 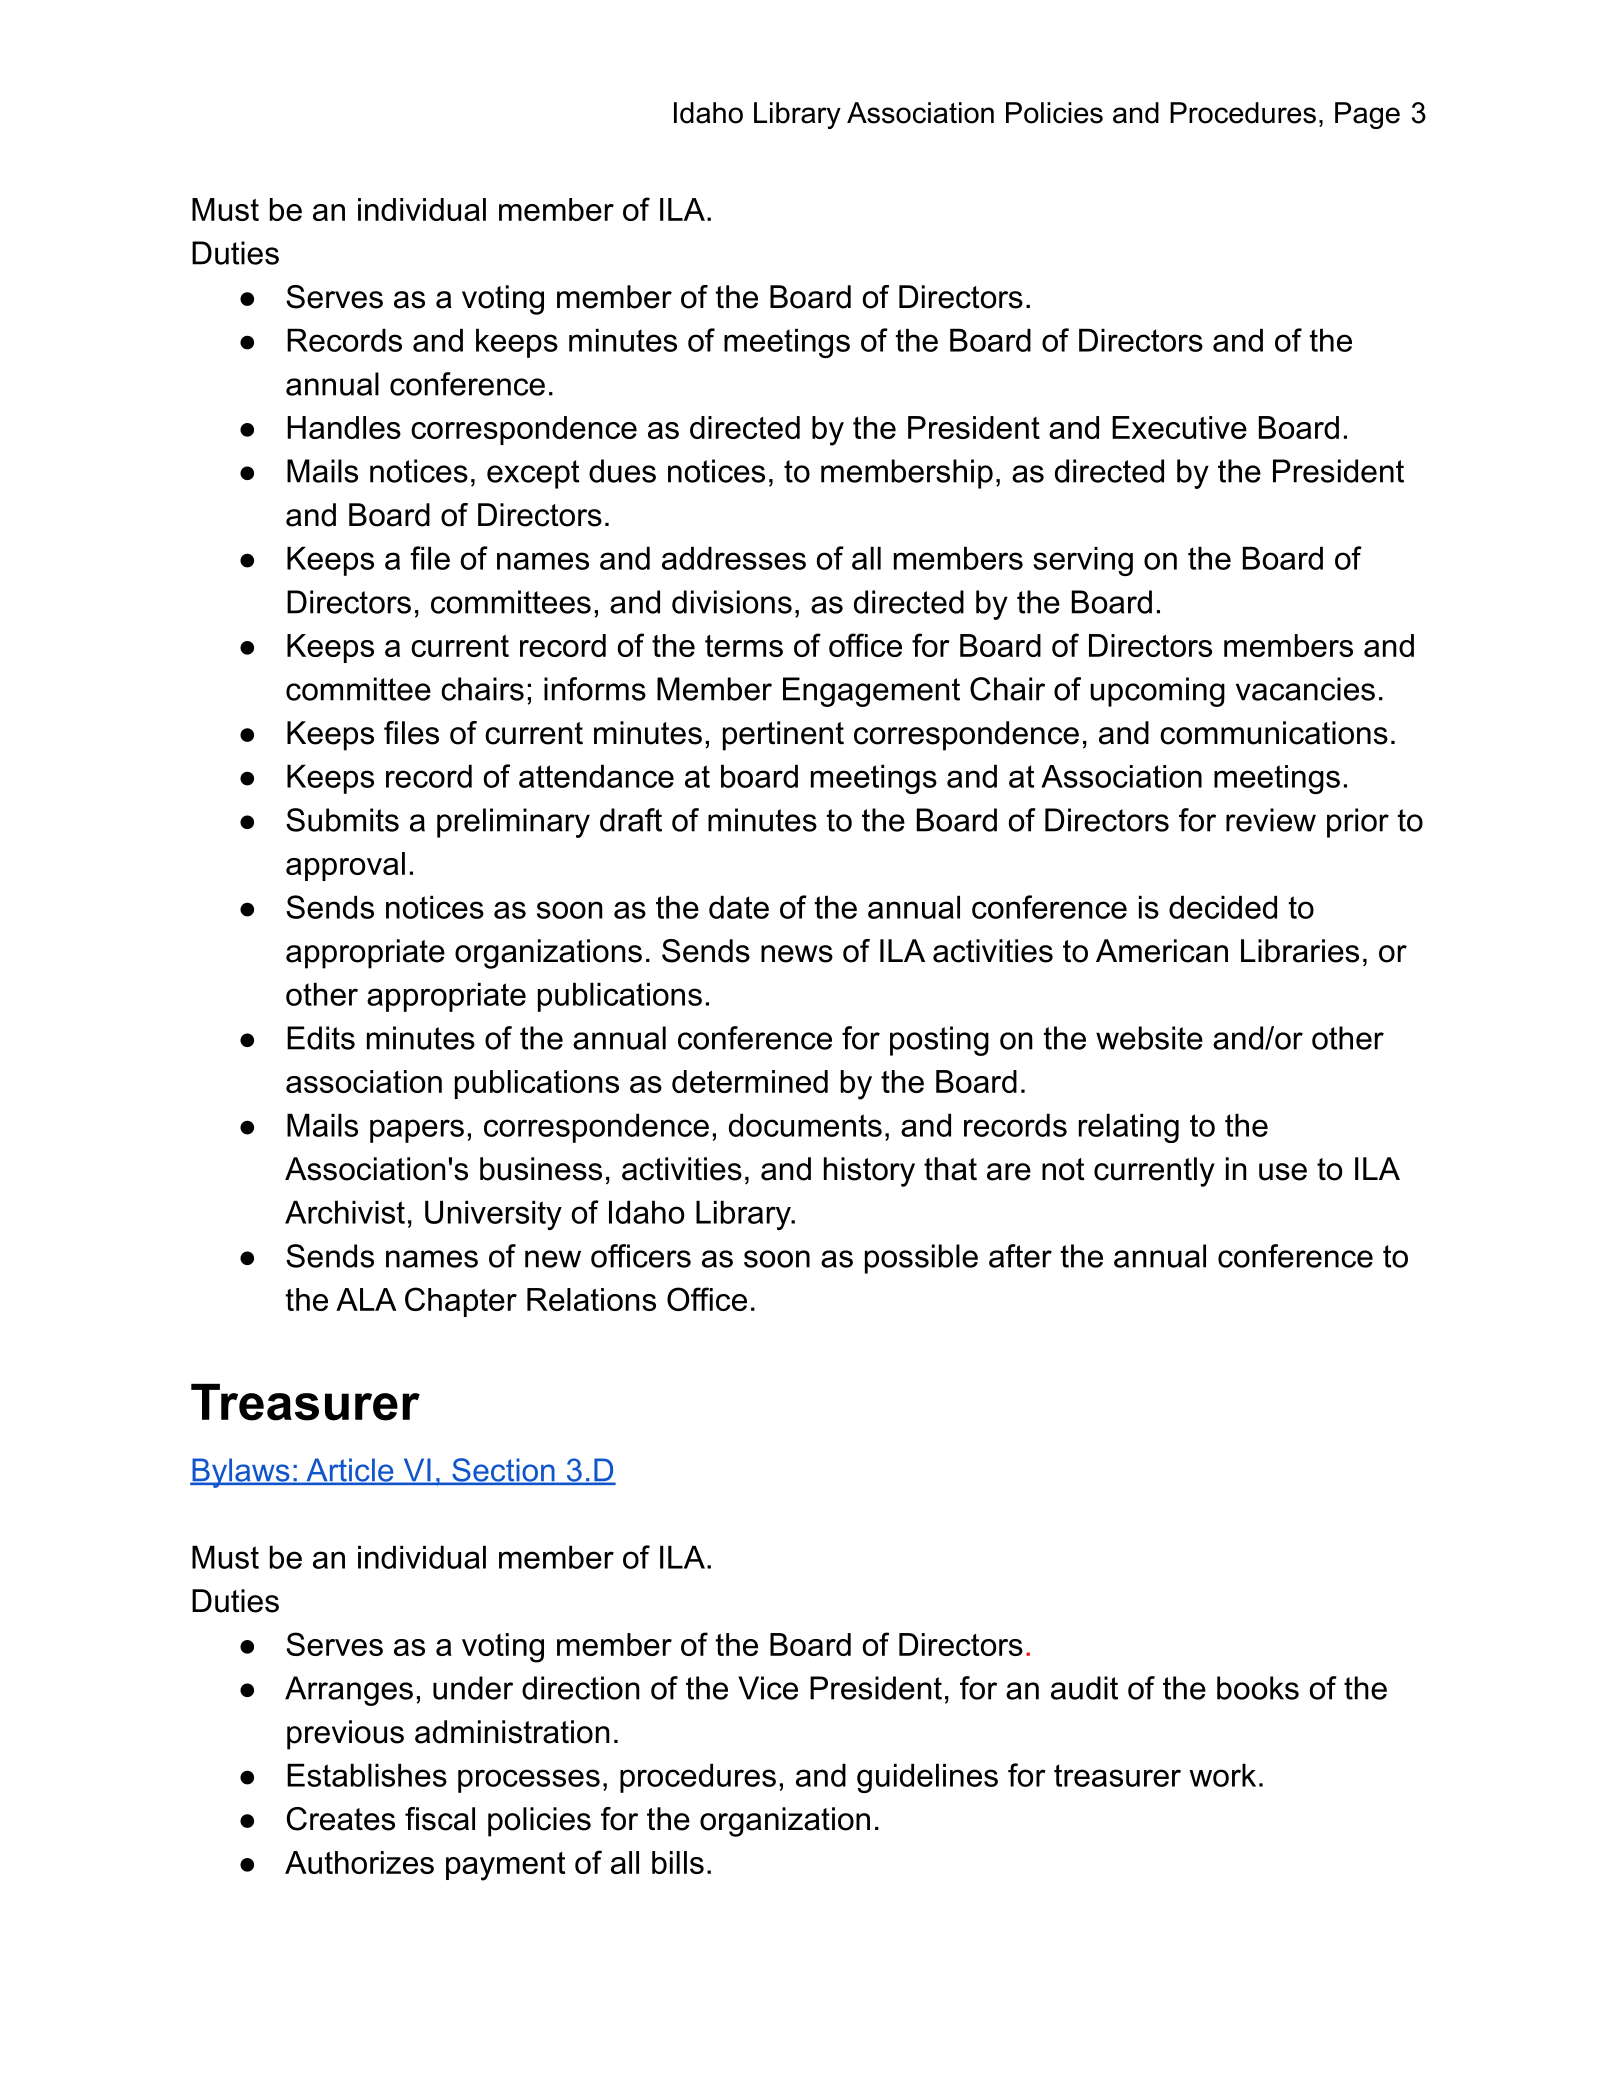 I want to click on Page, so click(x=1367, y=115).
